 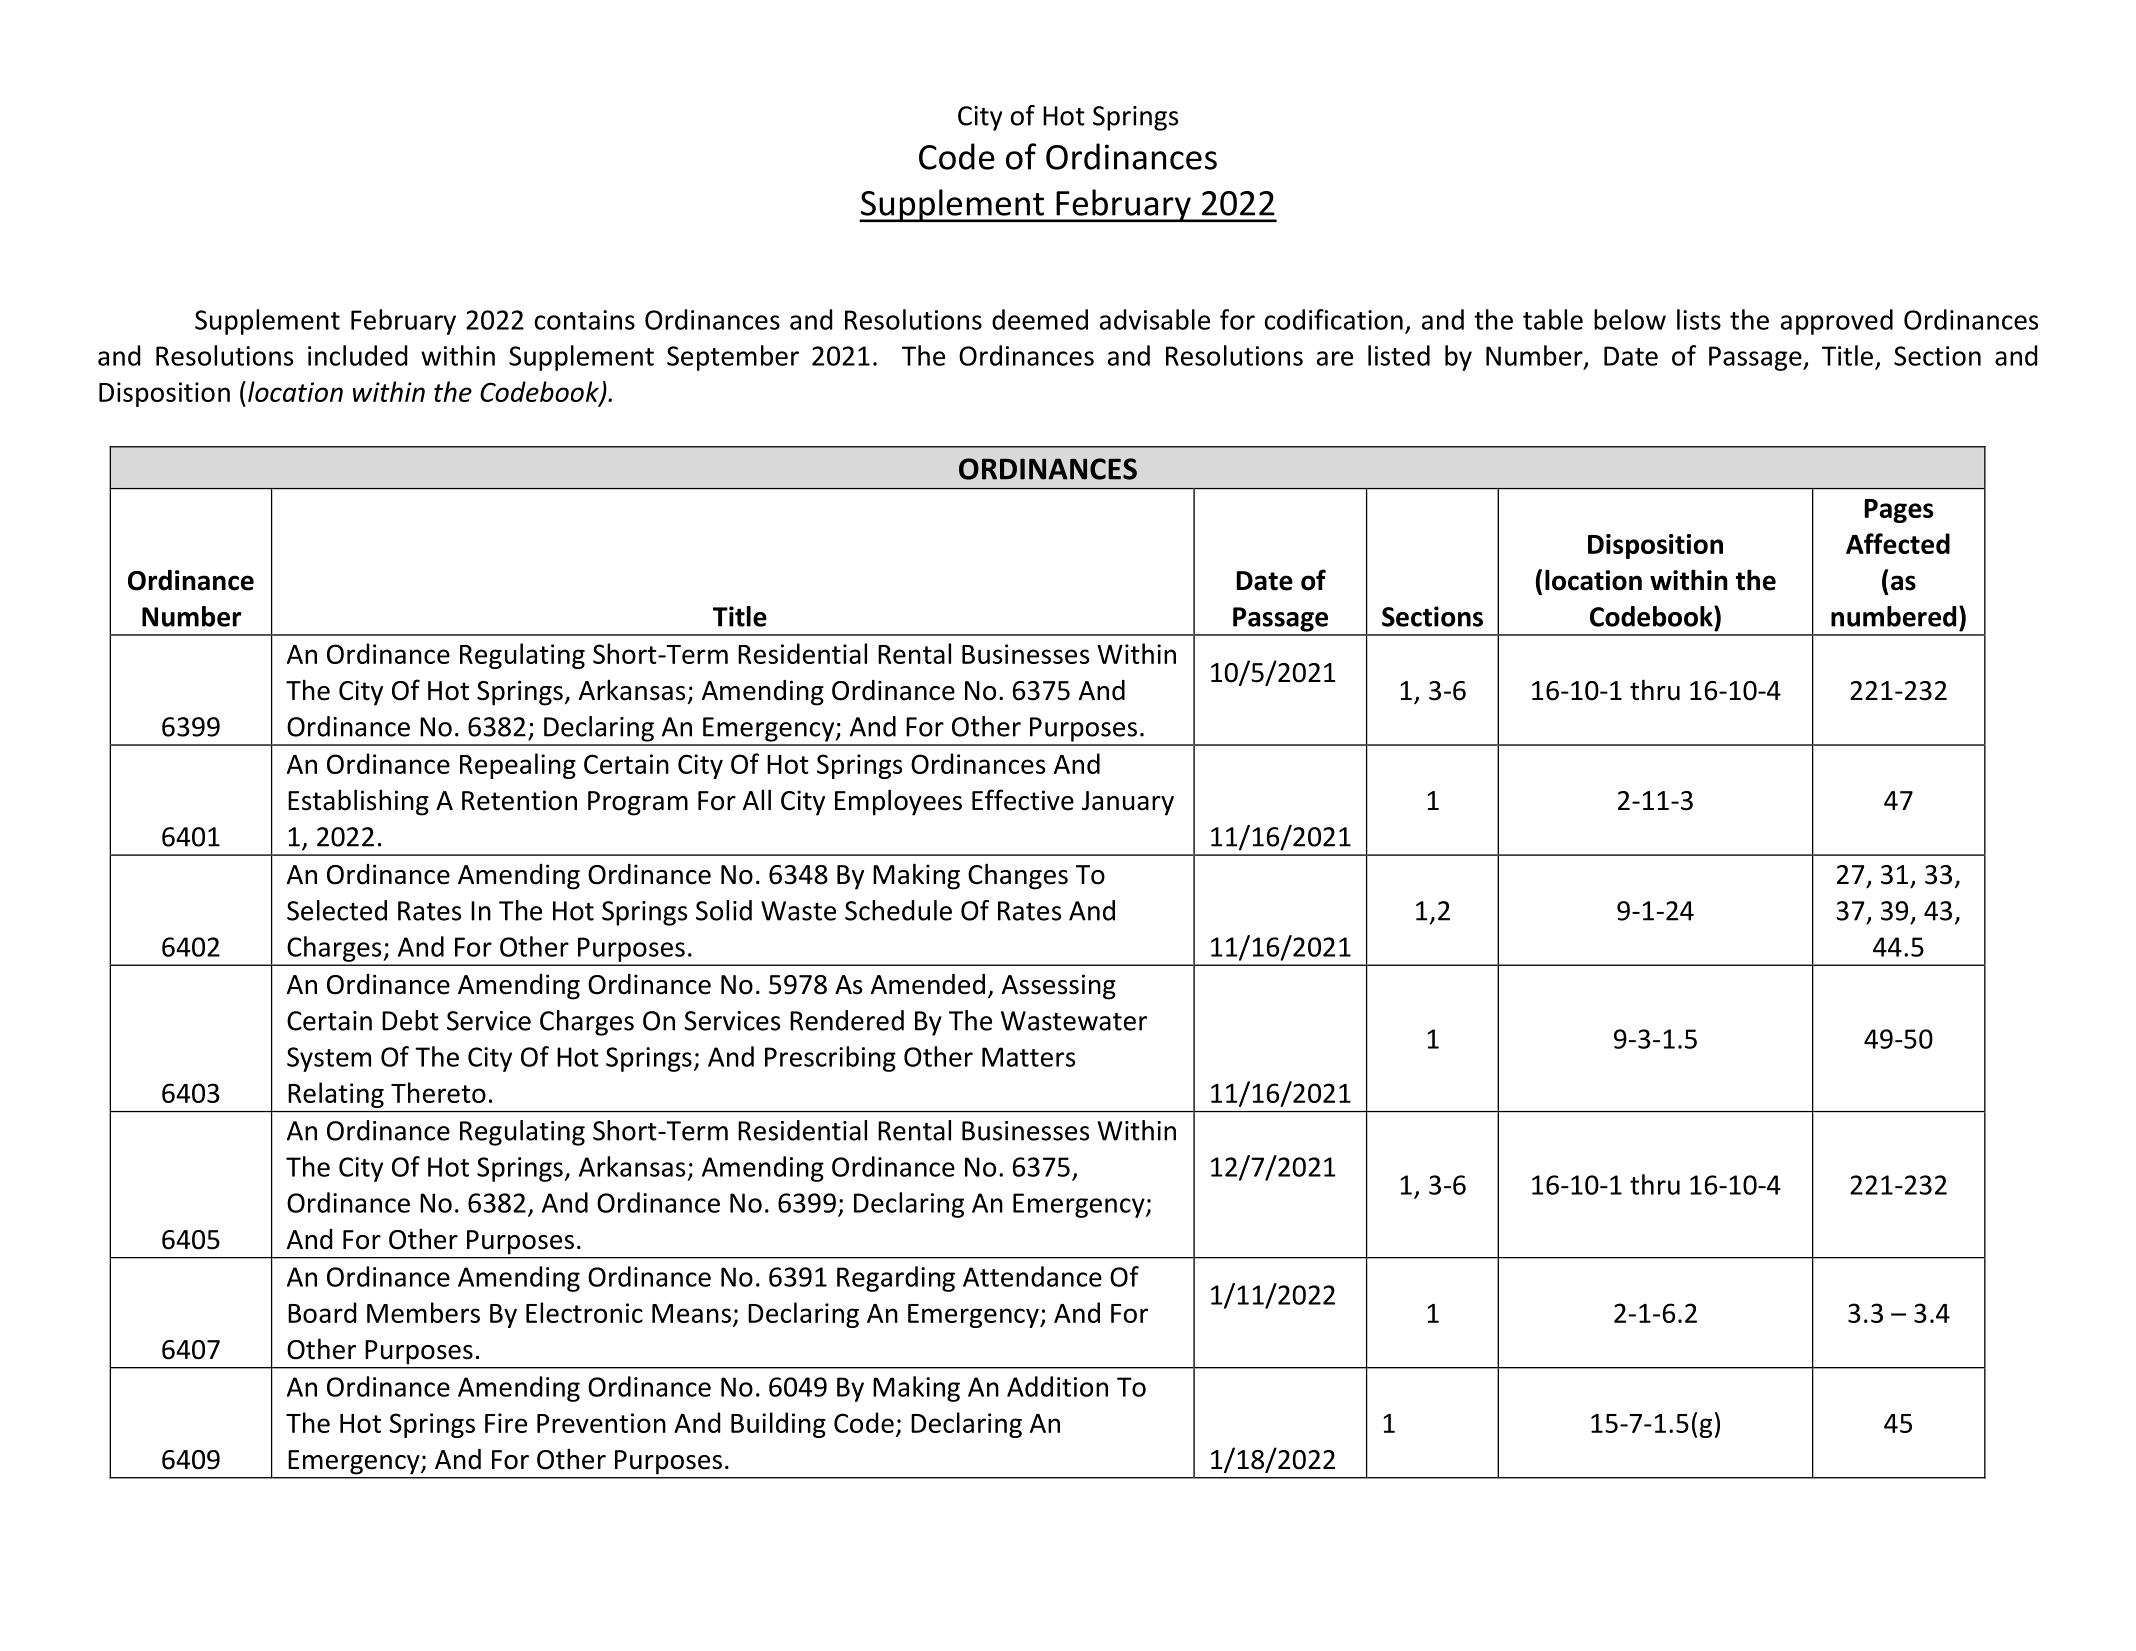 I want to click on contains, so click(x=585, y=320).
